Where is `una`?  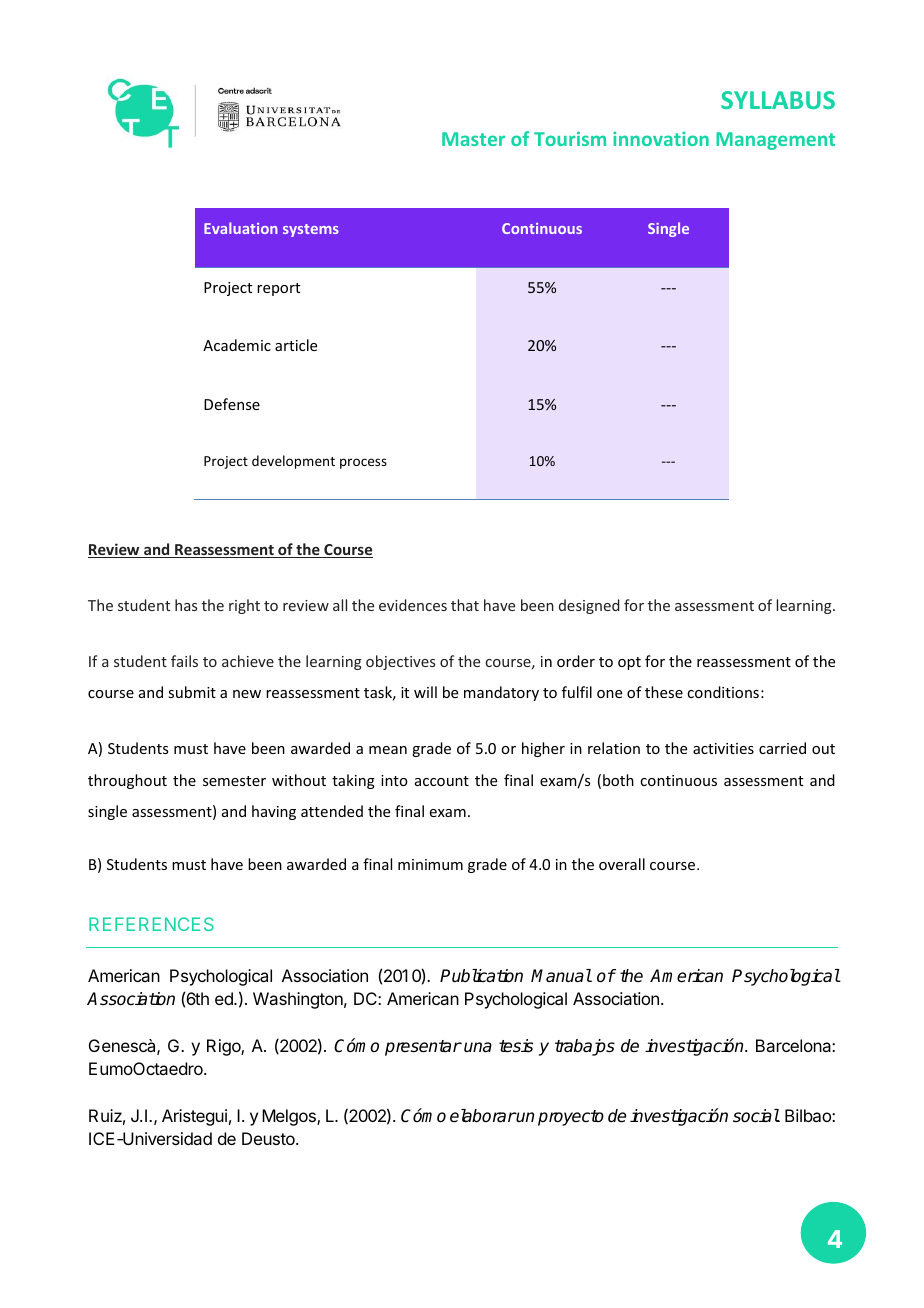 una is located at coordinates (478, 1047).
